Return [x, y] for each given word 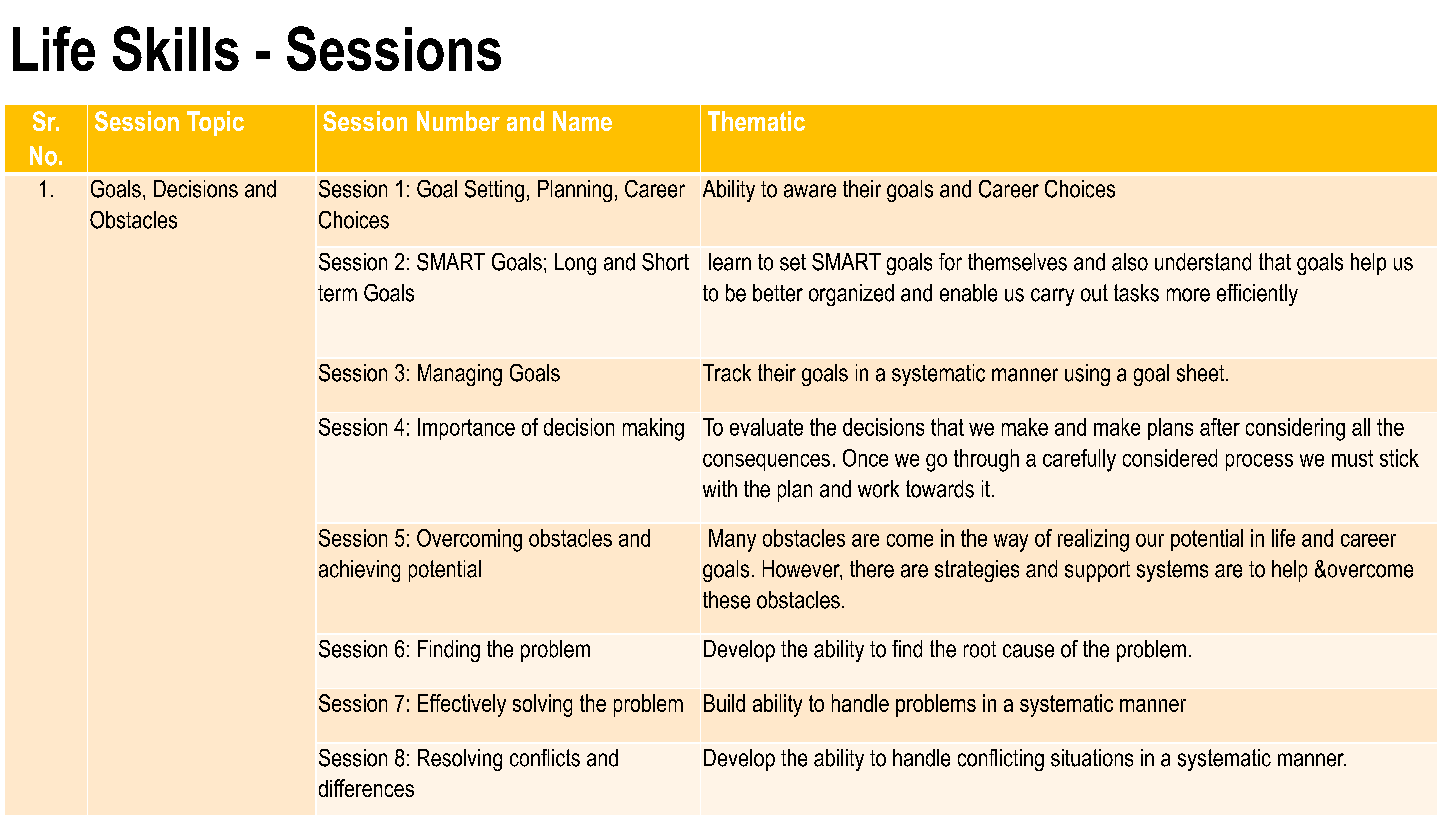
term [337, 293]
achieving [359, 571]
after [1220, 427]
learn [730, 262]
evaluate [766, 427]
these [726, 600]
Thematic [756, 121]
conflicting [1001, 760]
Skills [176, 48]
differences [366, 788]
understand [1203, 262]
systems [1172, 571]
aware [810, 191]
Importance [466, 429]
